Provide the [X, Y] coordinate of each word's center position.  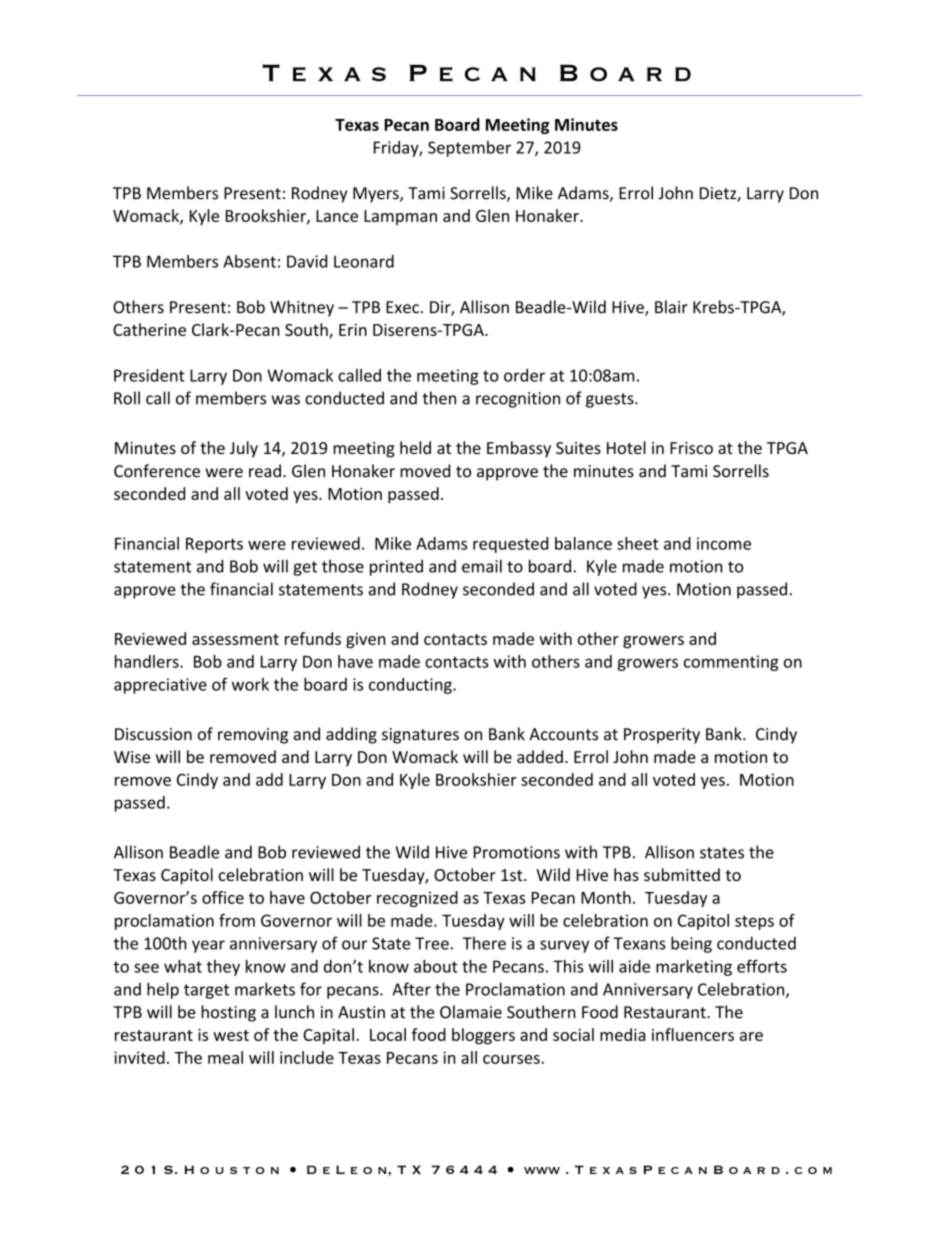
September [469, 149]
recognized [417, 899]
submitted [682, 874]
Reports [214, 545]
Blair [671, 307]
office [223, 897]
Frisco [691, 448]
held [415, 447]
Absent [249, 261]
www [542, 1170]
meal [225, 1057]
